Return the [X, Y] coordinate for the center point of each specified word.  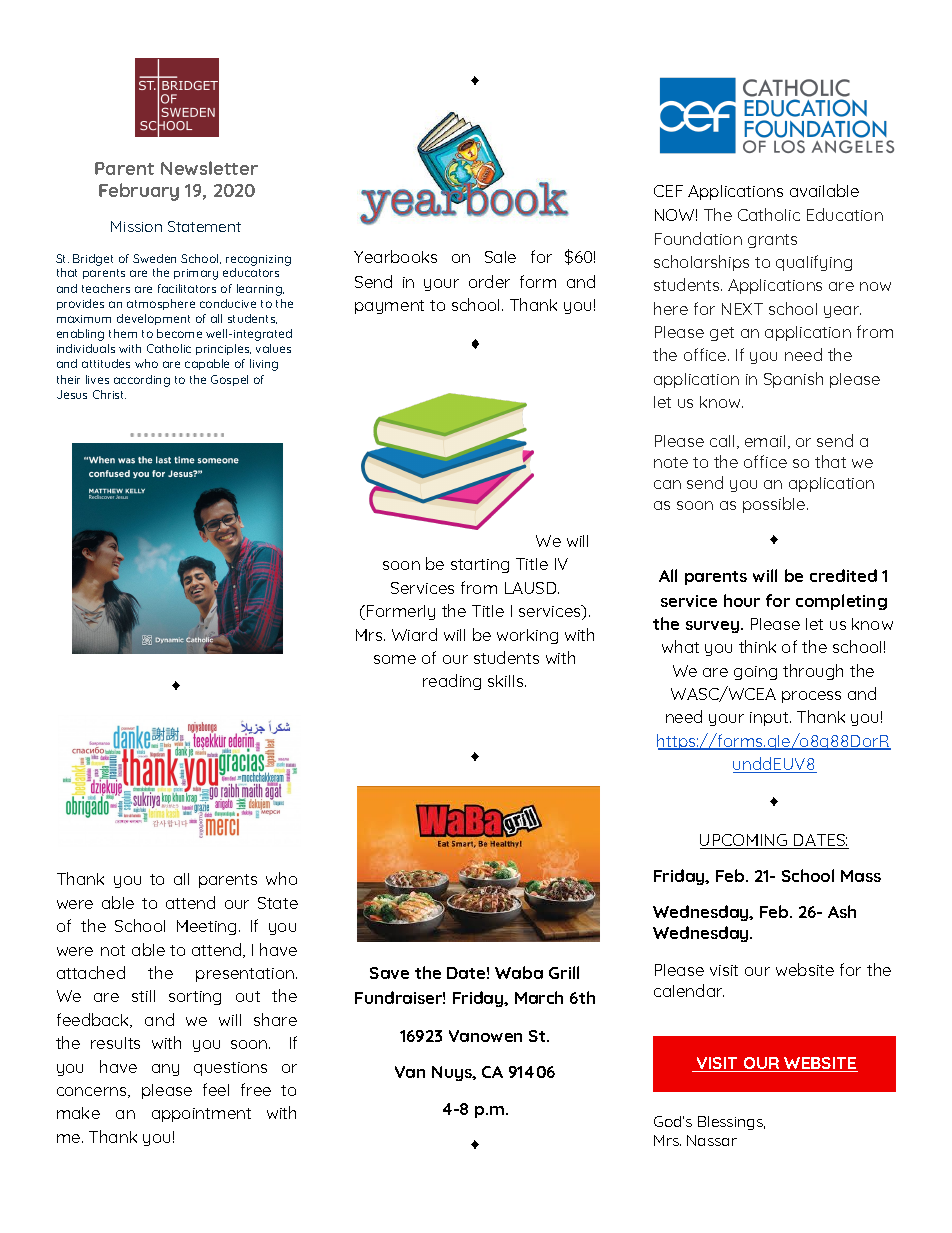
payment [389, 307]
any [165, 1070]
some [395, 659]
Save [389, 973]
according [142, 381]
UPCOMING [745, 841]
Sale [500, 257]
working [527, 636]
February [139, 192]
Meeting [206, 927]
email [765, 441]
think [757, 646]
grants [772, 241]
